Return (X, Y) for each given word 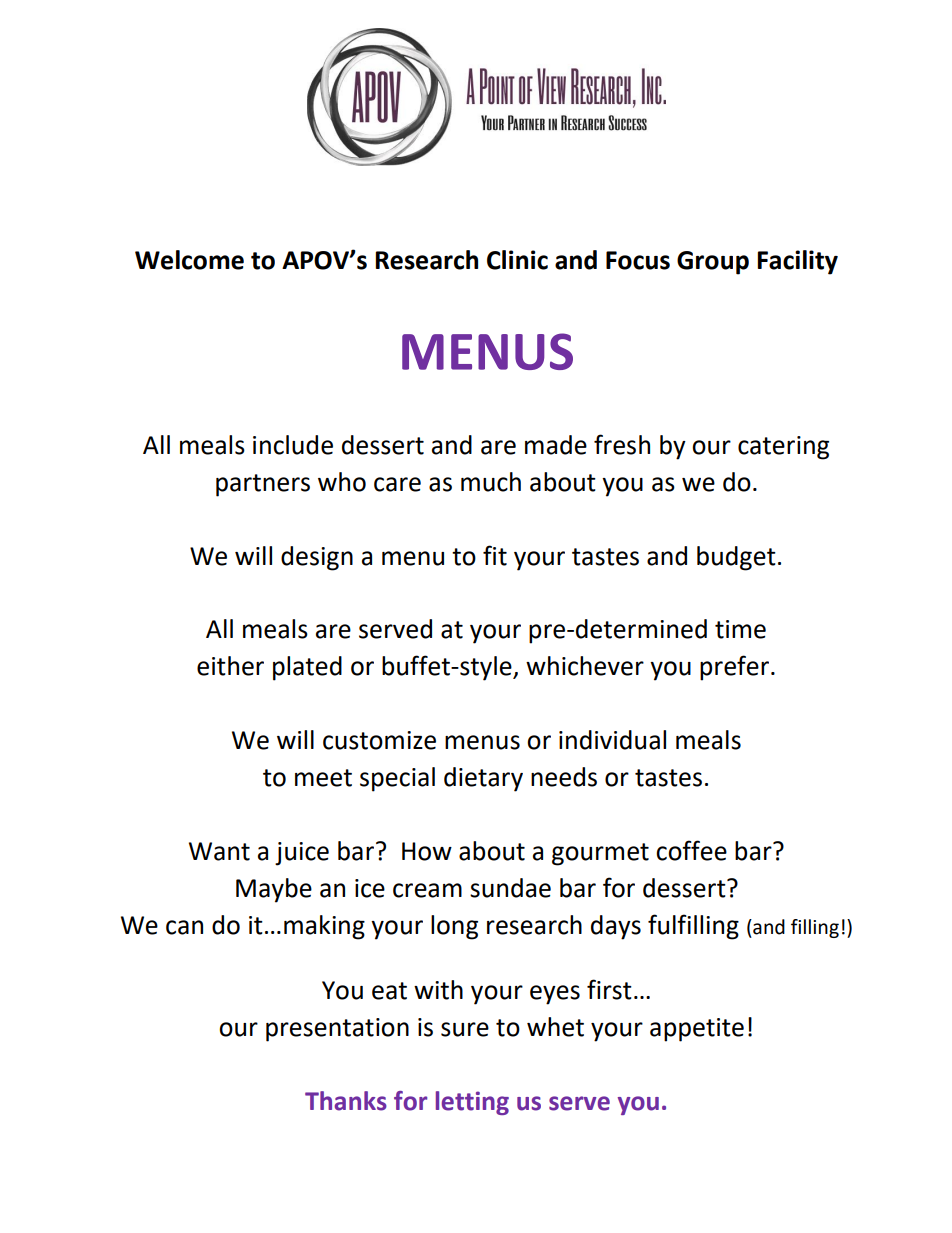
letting (472, 1103)
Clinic (517, 260)
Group (713, 263)
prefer (734, 668)
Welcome (189, 260)
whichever (585, 666)
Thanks (346, 1101)
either (230, 666)
